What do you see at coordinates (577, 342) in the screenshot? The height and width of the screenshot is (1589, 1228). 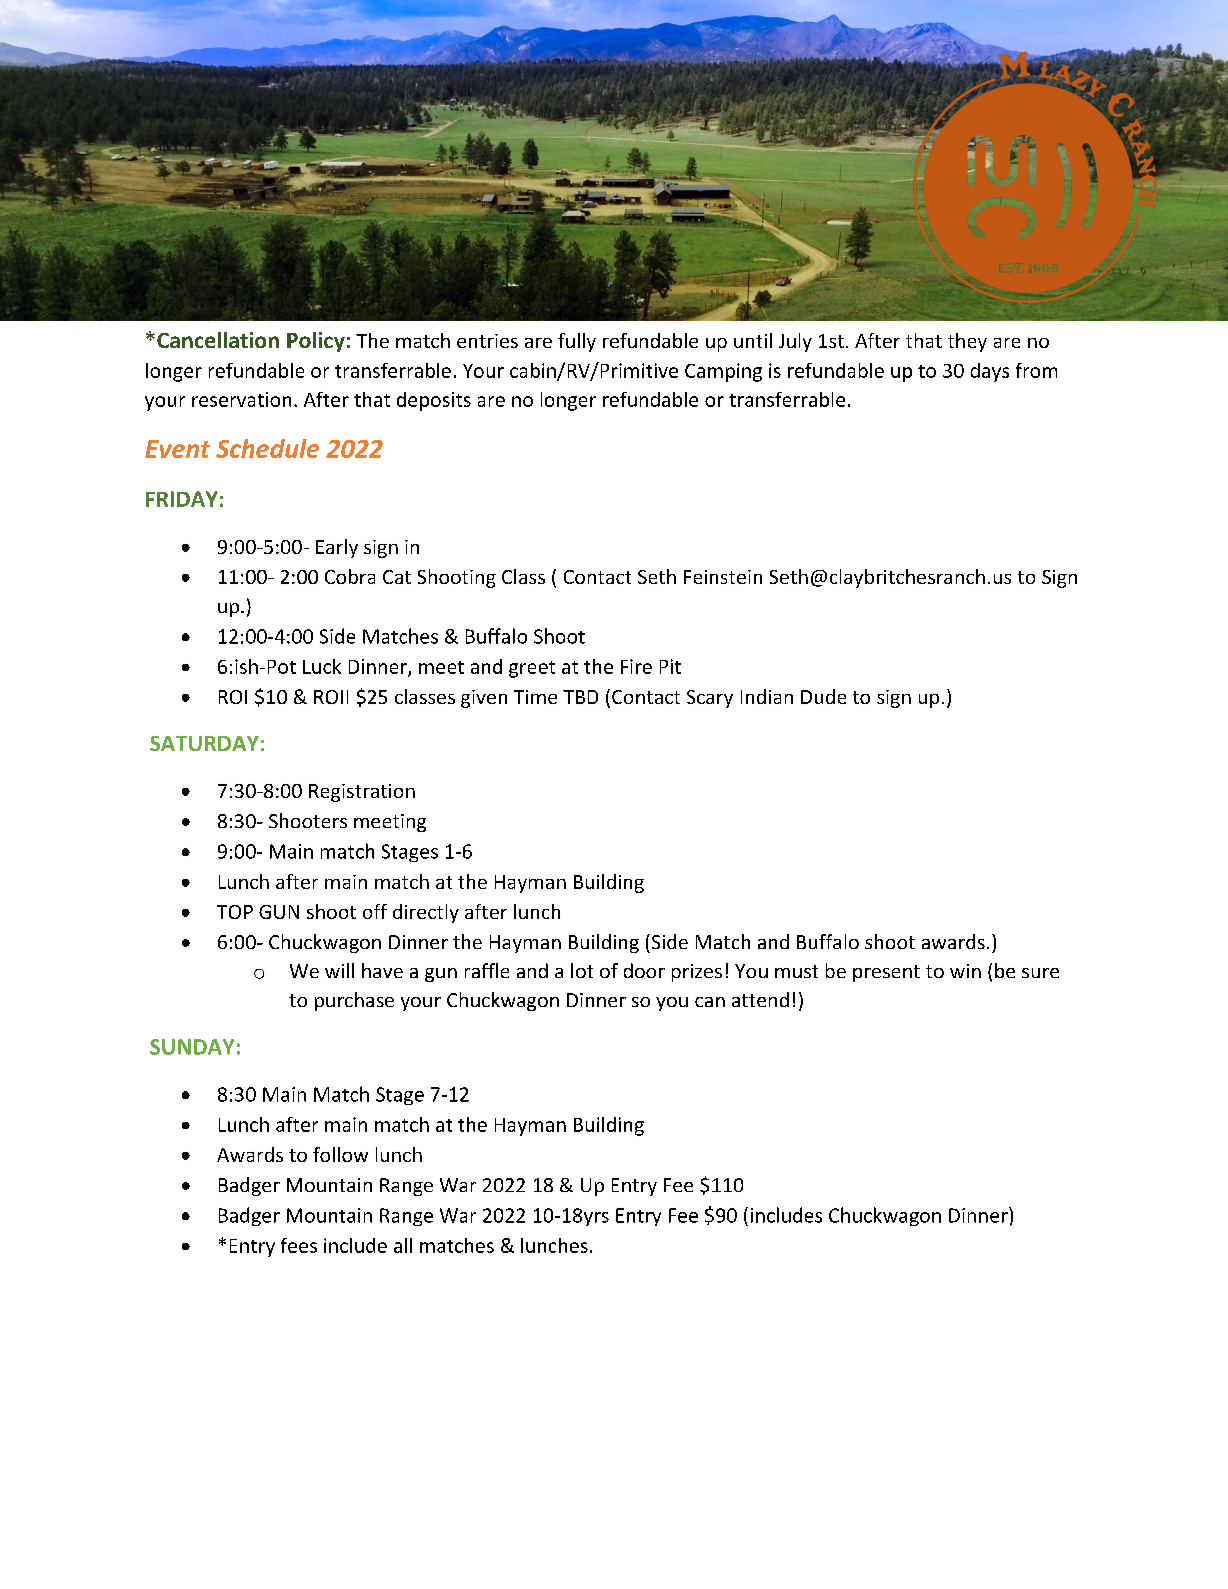 I see `fully` at bounding box center [577, 342].
